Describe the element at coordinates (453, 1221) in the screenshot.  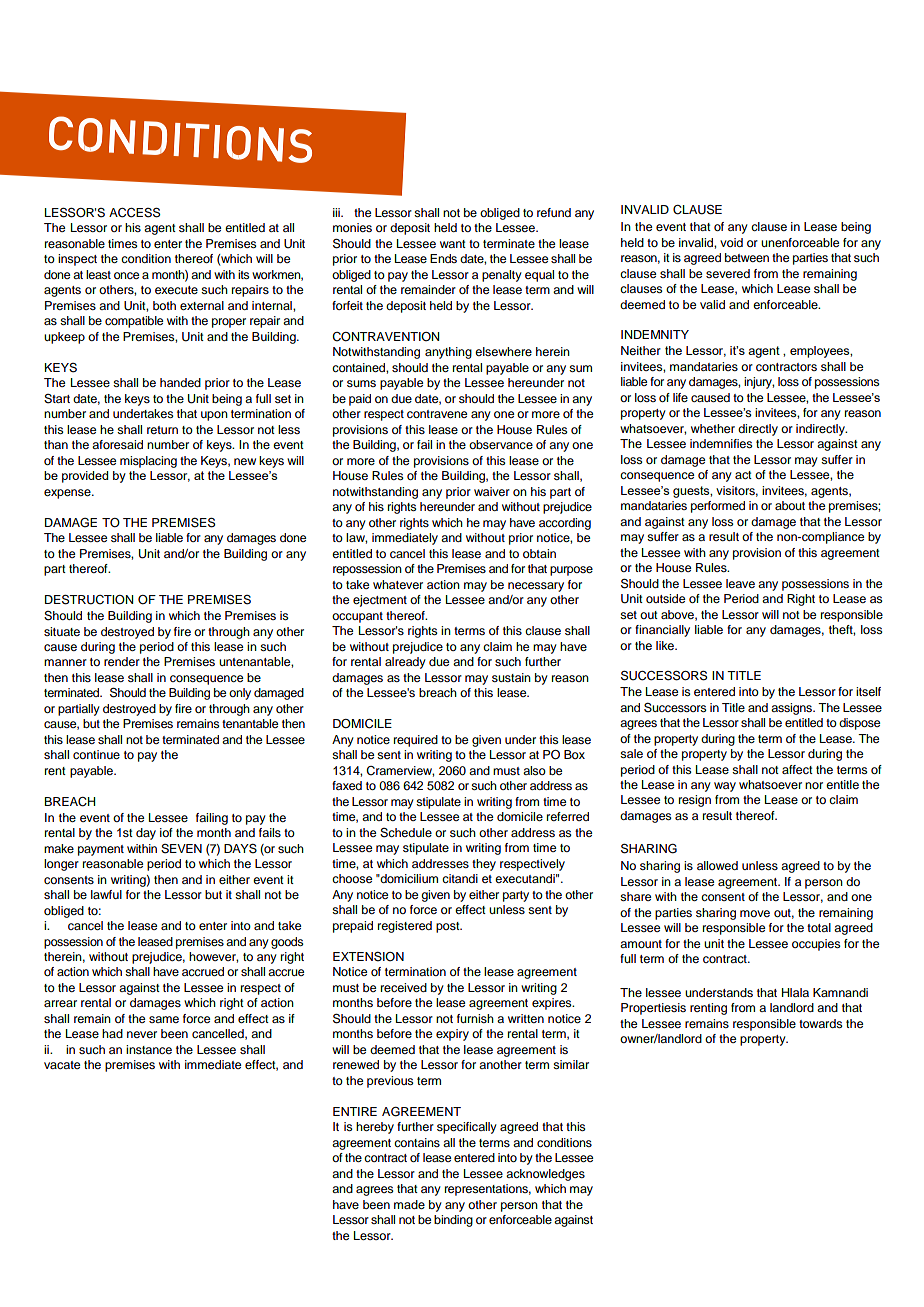
I see `binding` at that location.
